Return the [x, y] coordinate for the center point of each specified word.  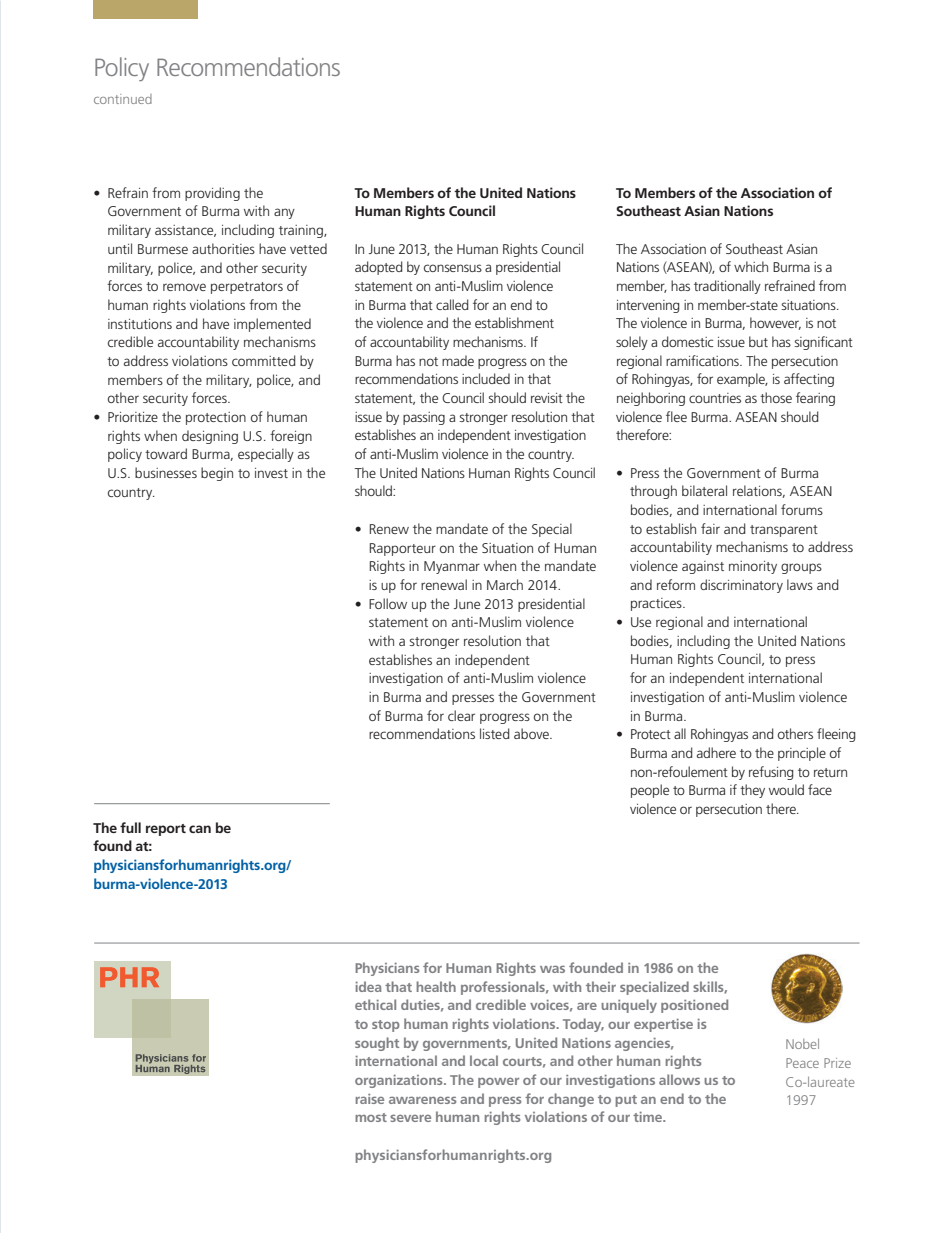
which [751, 266]
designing [210, 437]
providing [212, 194]
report [166, 830]
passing [424, 418]
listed [495, 733]
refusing [771, 773]
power [498, 1083]
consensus [453, 268]
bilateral [704, 490]
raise [370, 1099]
